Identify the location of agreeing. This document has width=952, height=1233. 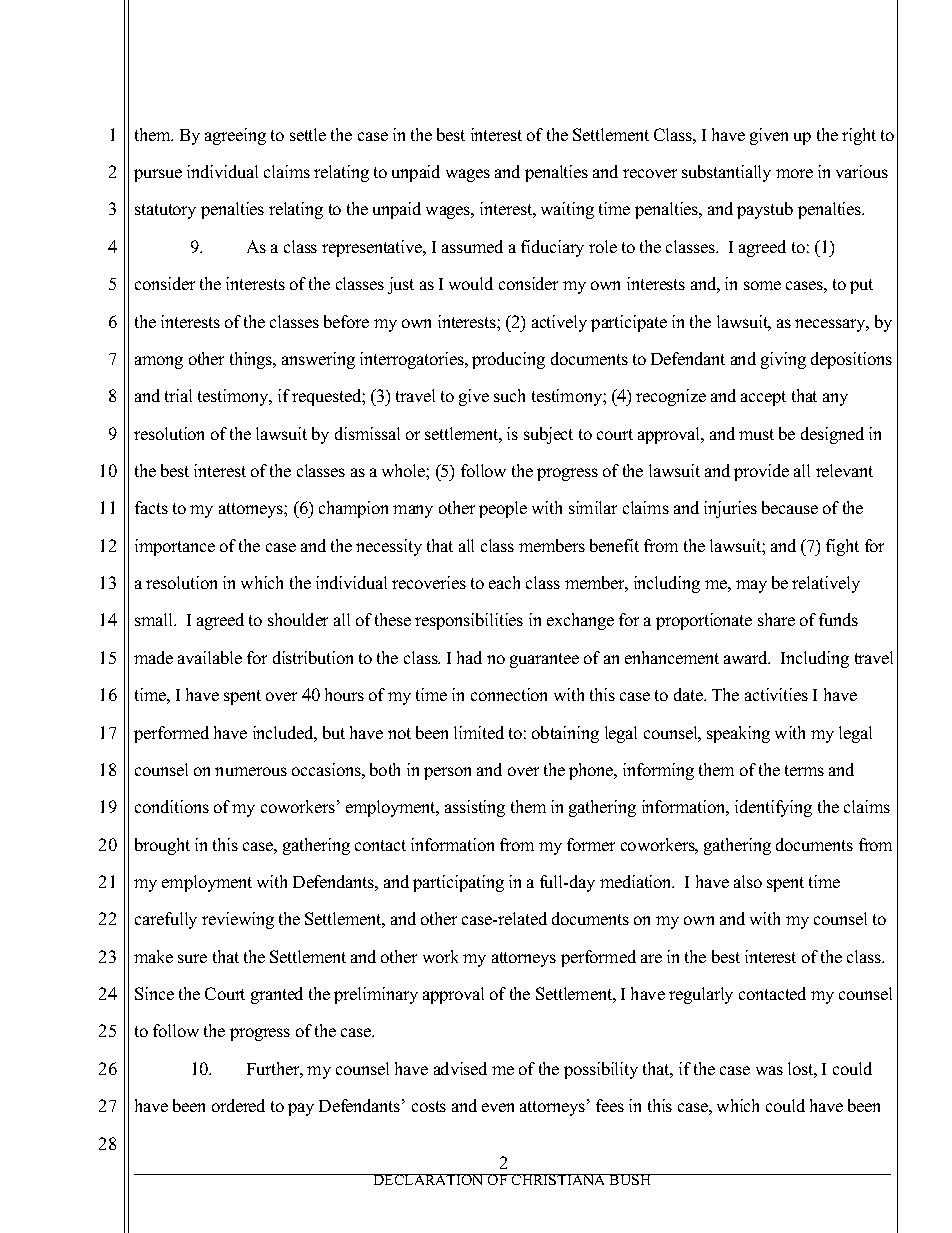
(235, 136).
